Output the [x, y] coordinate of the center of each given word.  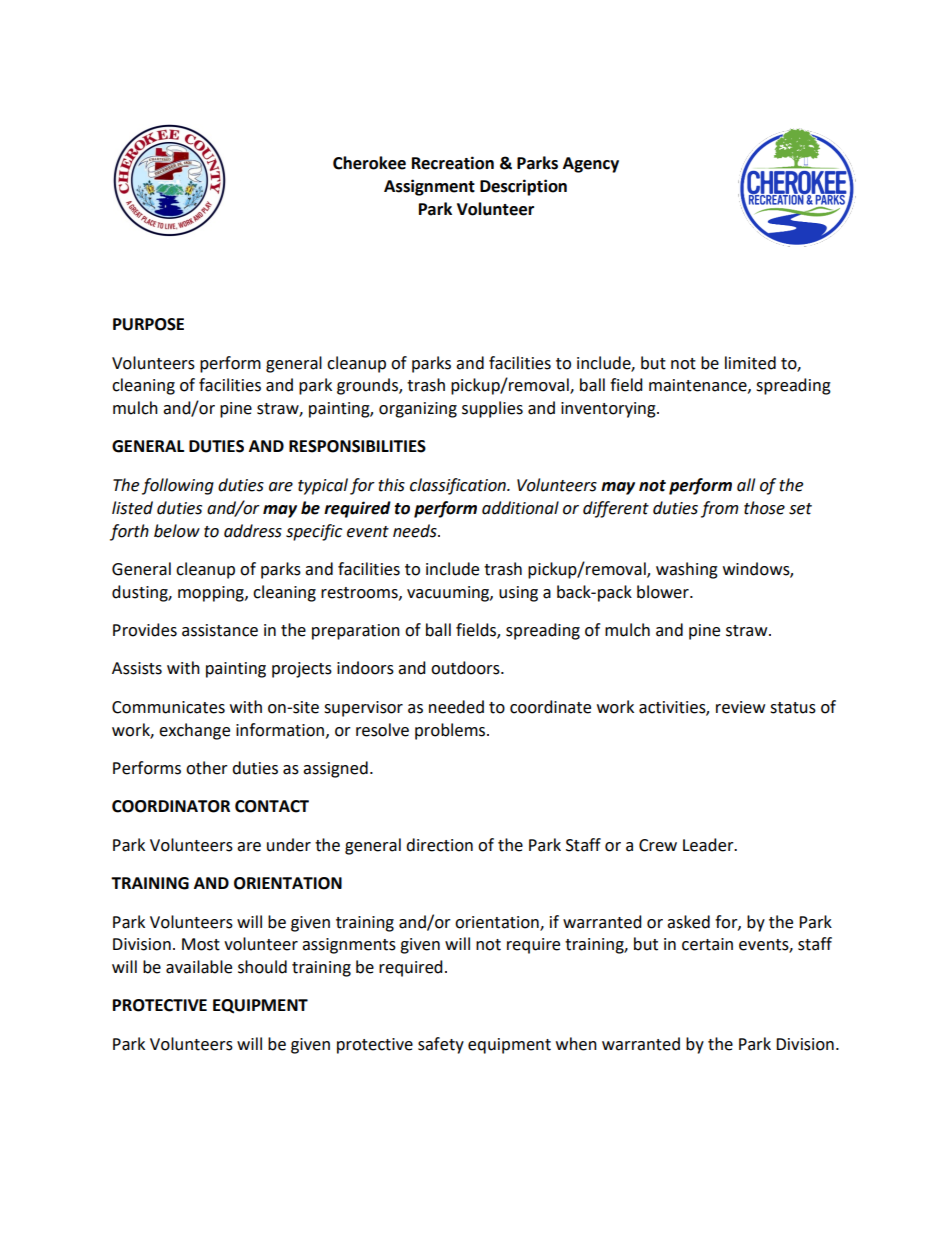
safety [441, 1045]
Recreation [453, 163]
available [199, 967]
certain [707, 944]
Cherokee [369, 163]
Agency [591, 165]
